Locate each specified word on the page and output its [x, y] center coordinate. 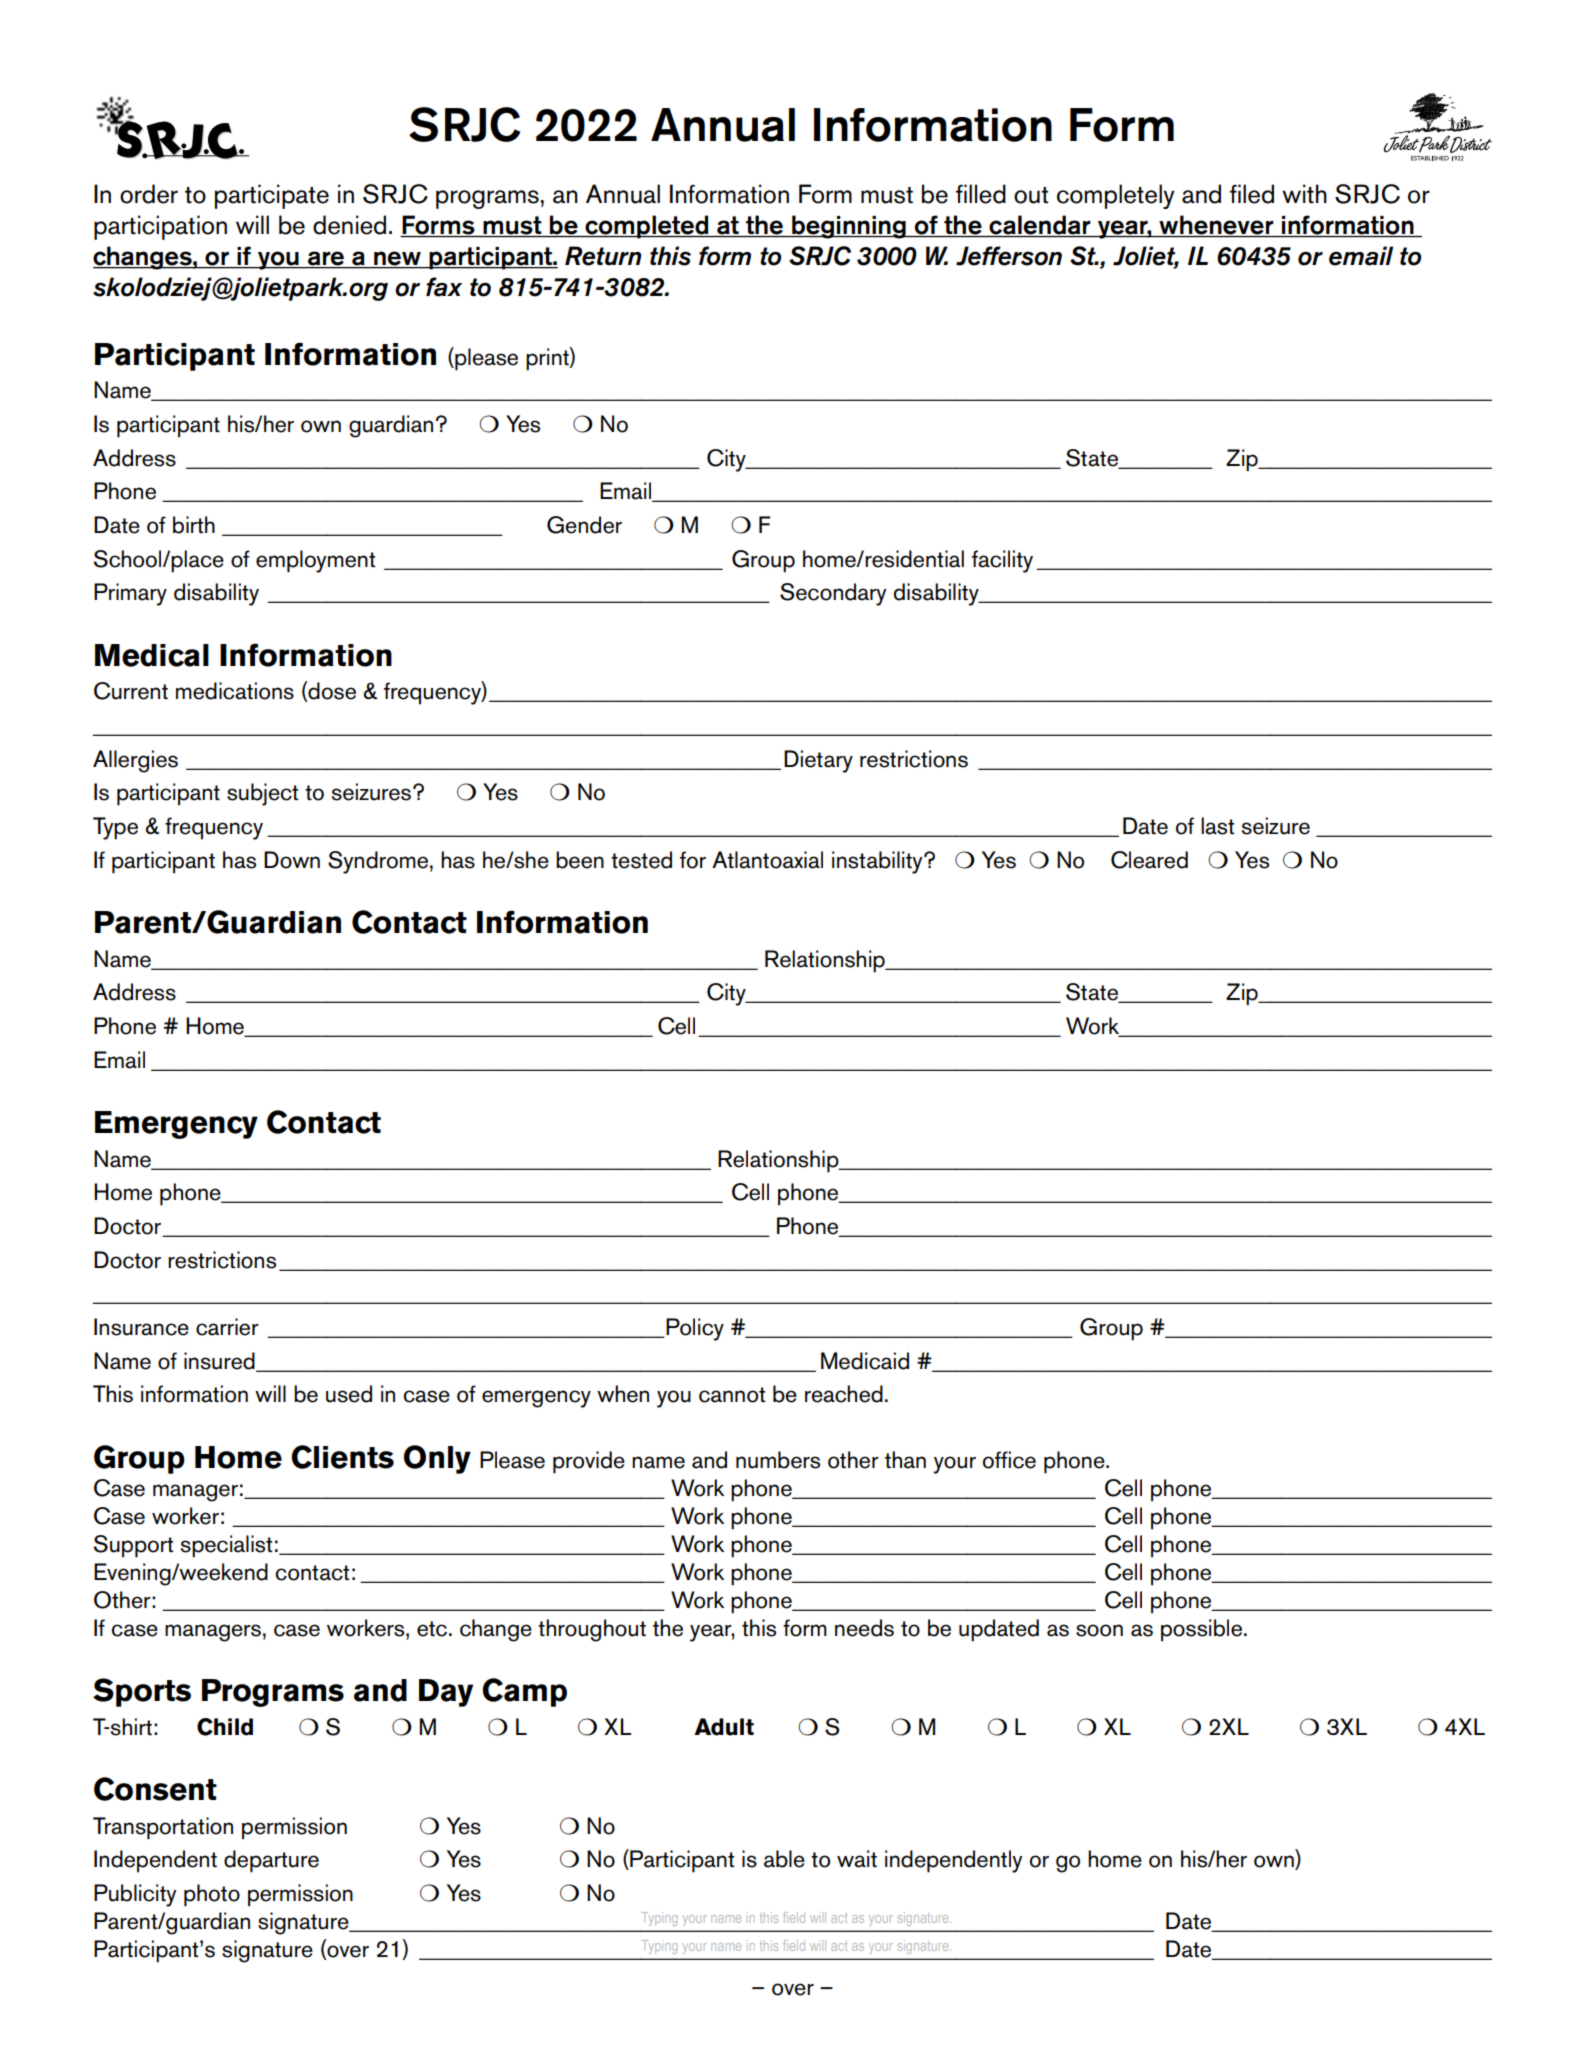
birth [194, 525]
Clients [342, 1457]
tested [641, 860]
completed [647, 227]
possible [1201, 1630]
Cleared [1149, 860]
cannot [732, 1395]
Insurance [141, 1327]
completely [1116, 196]
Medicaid [865, 1361]
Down [292, 860]
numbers [778, 1460]
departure [271, 1861]
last [1217, 826]
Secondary [833, 594]
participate [272, 196]
